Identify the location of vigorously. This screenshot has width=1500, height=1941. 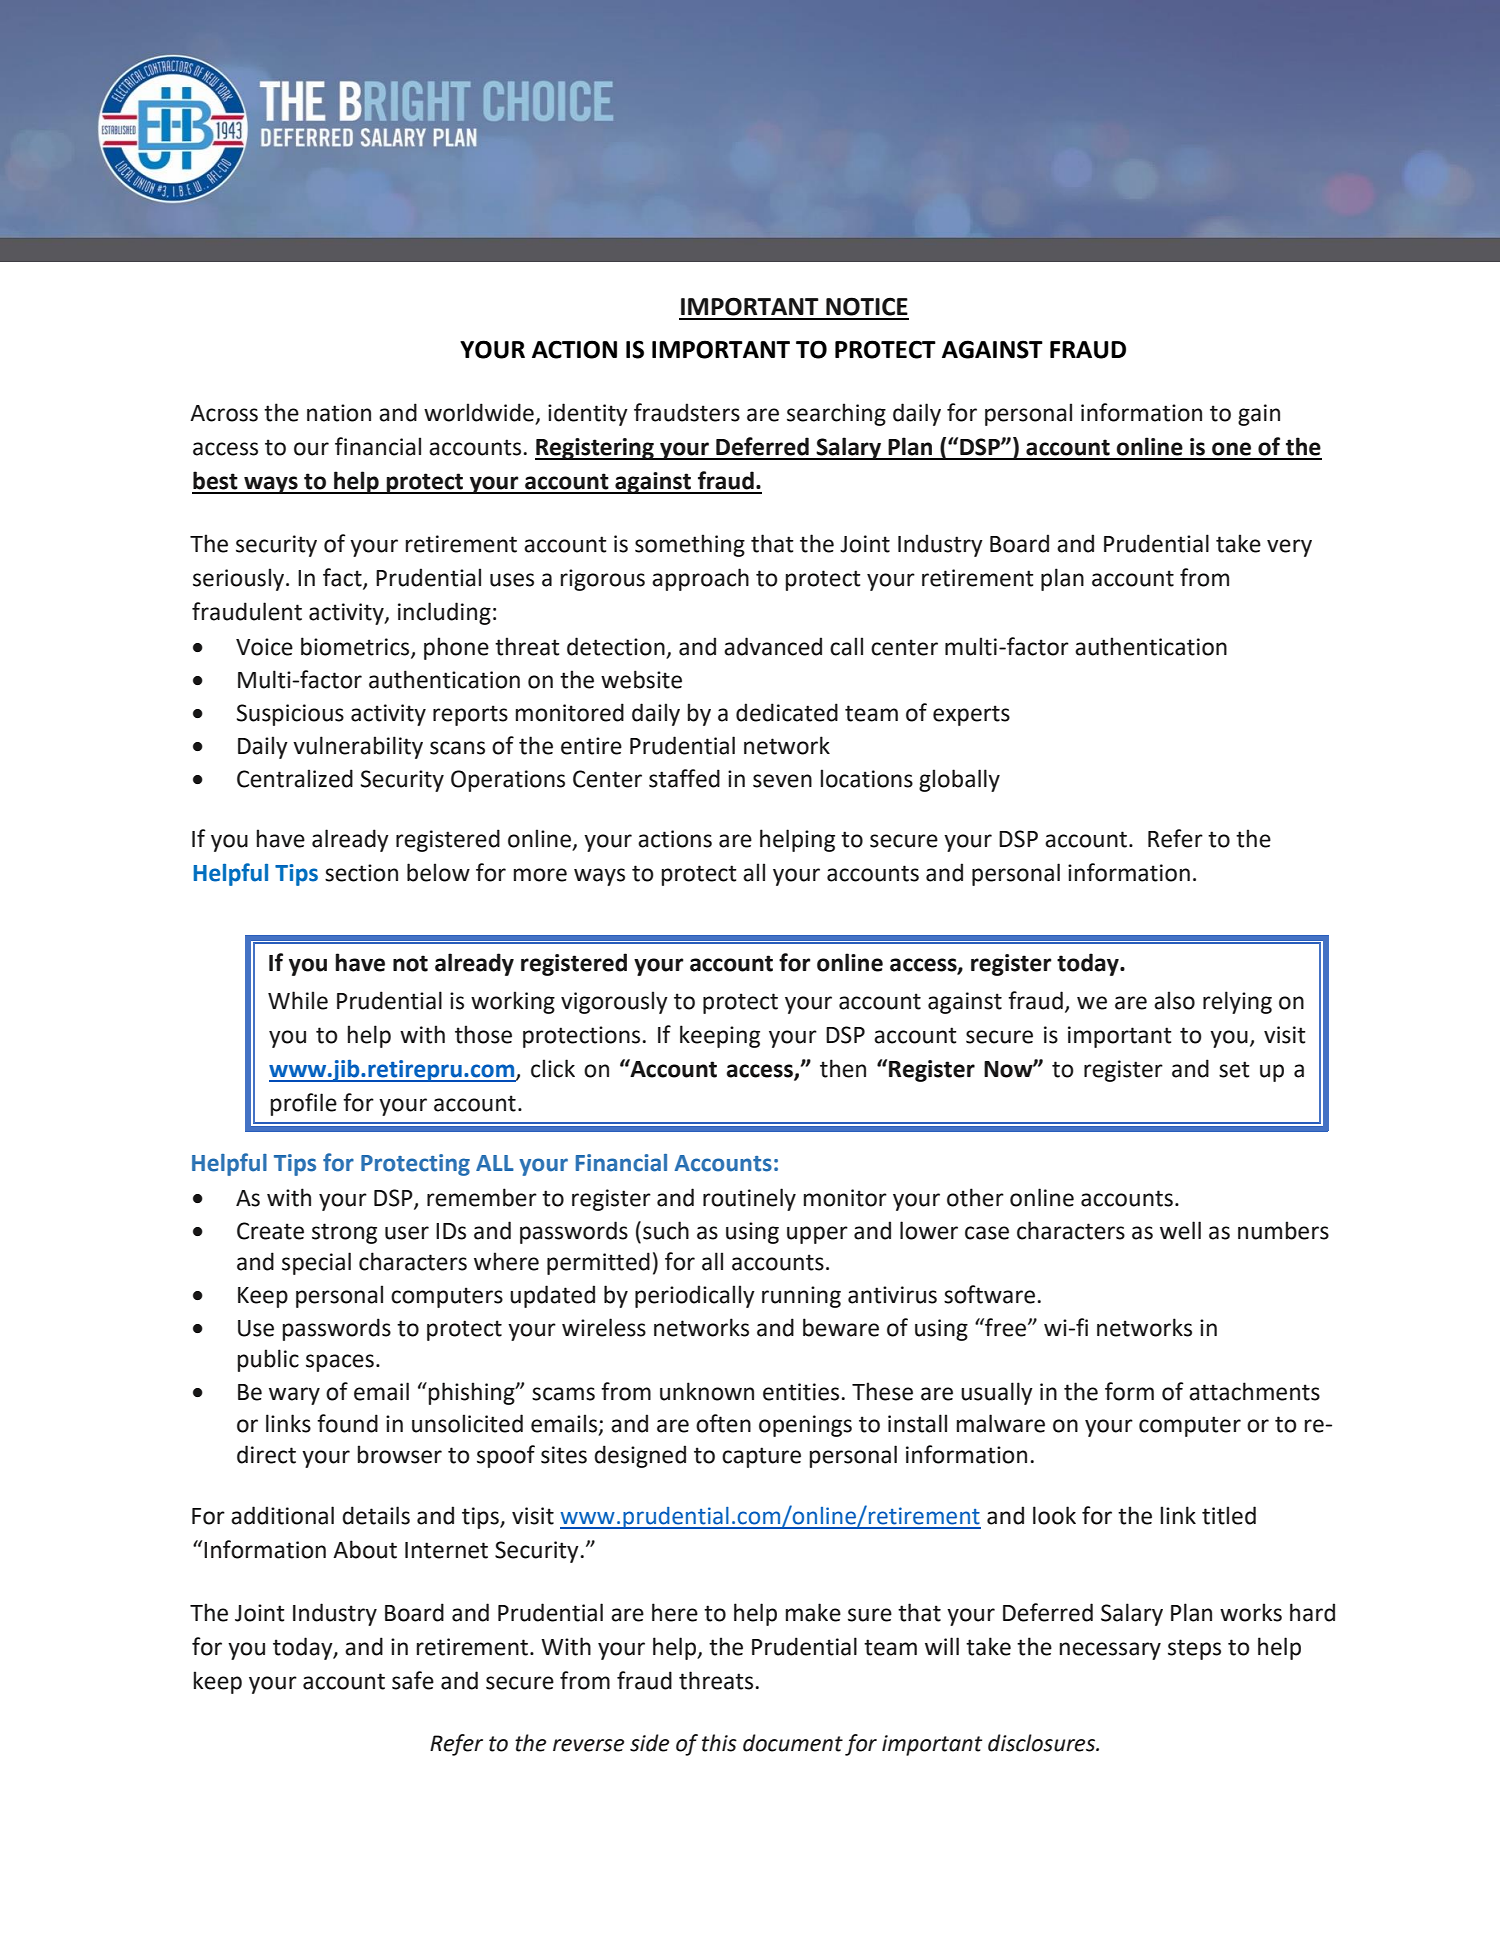
(614, 1002).
